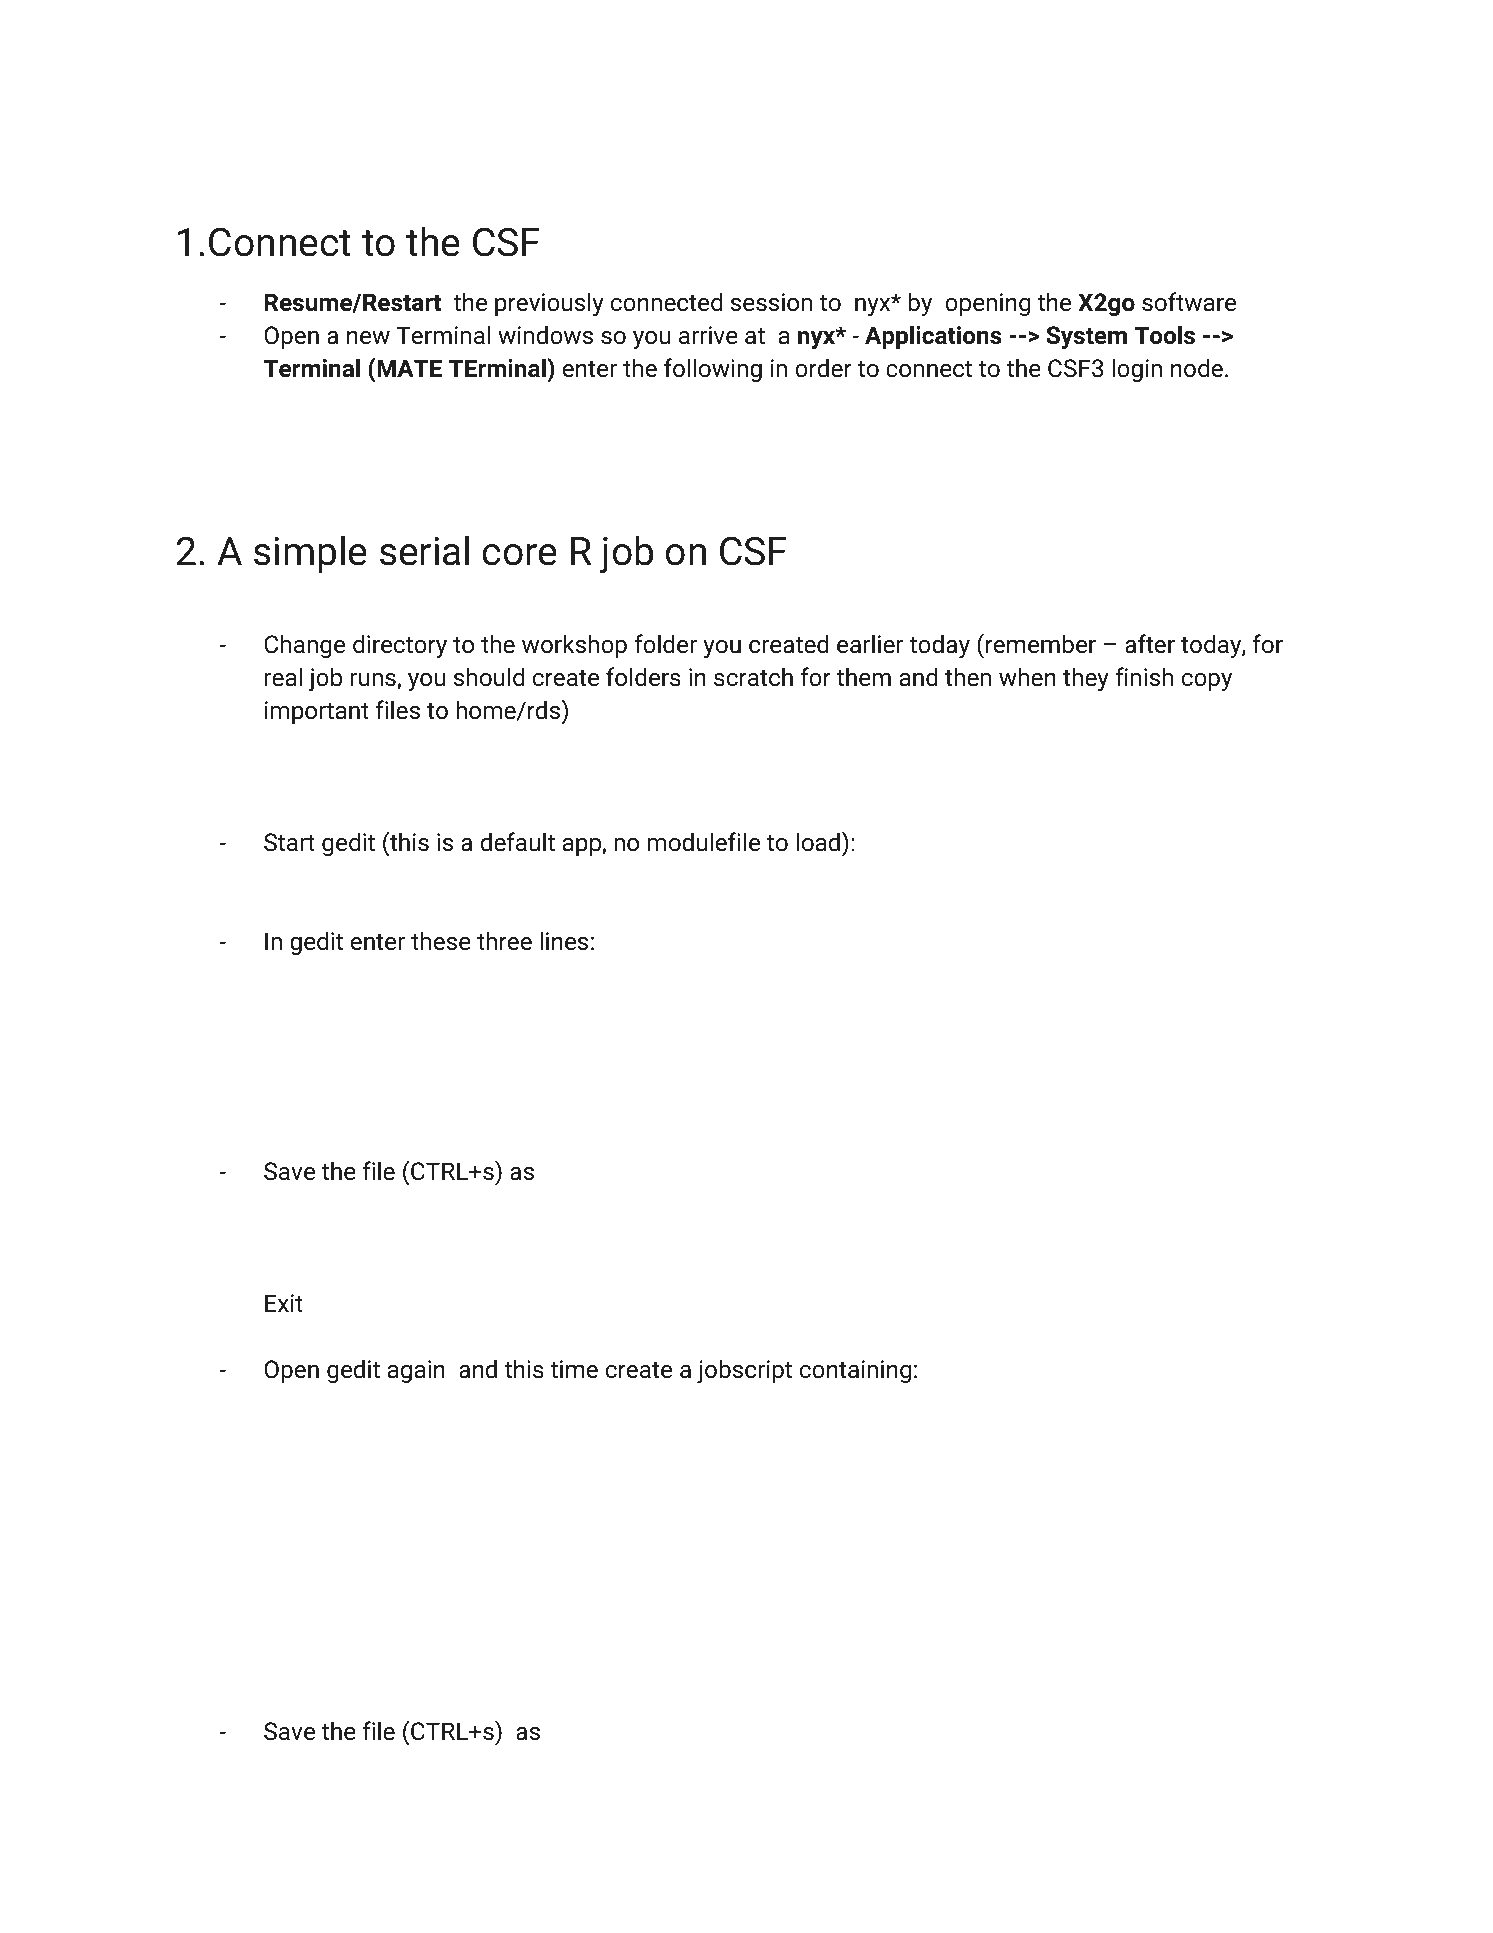 The width and height of the document is (1493, 1933). What do you see at coordinates (384, 1667) in the document?
I see `BATCH` at bounding box center [384, 1667].
